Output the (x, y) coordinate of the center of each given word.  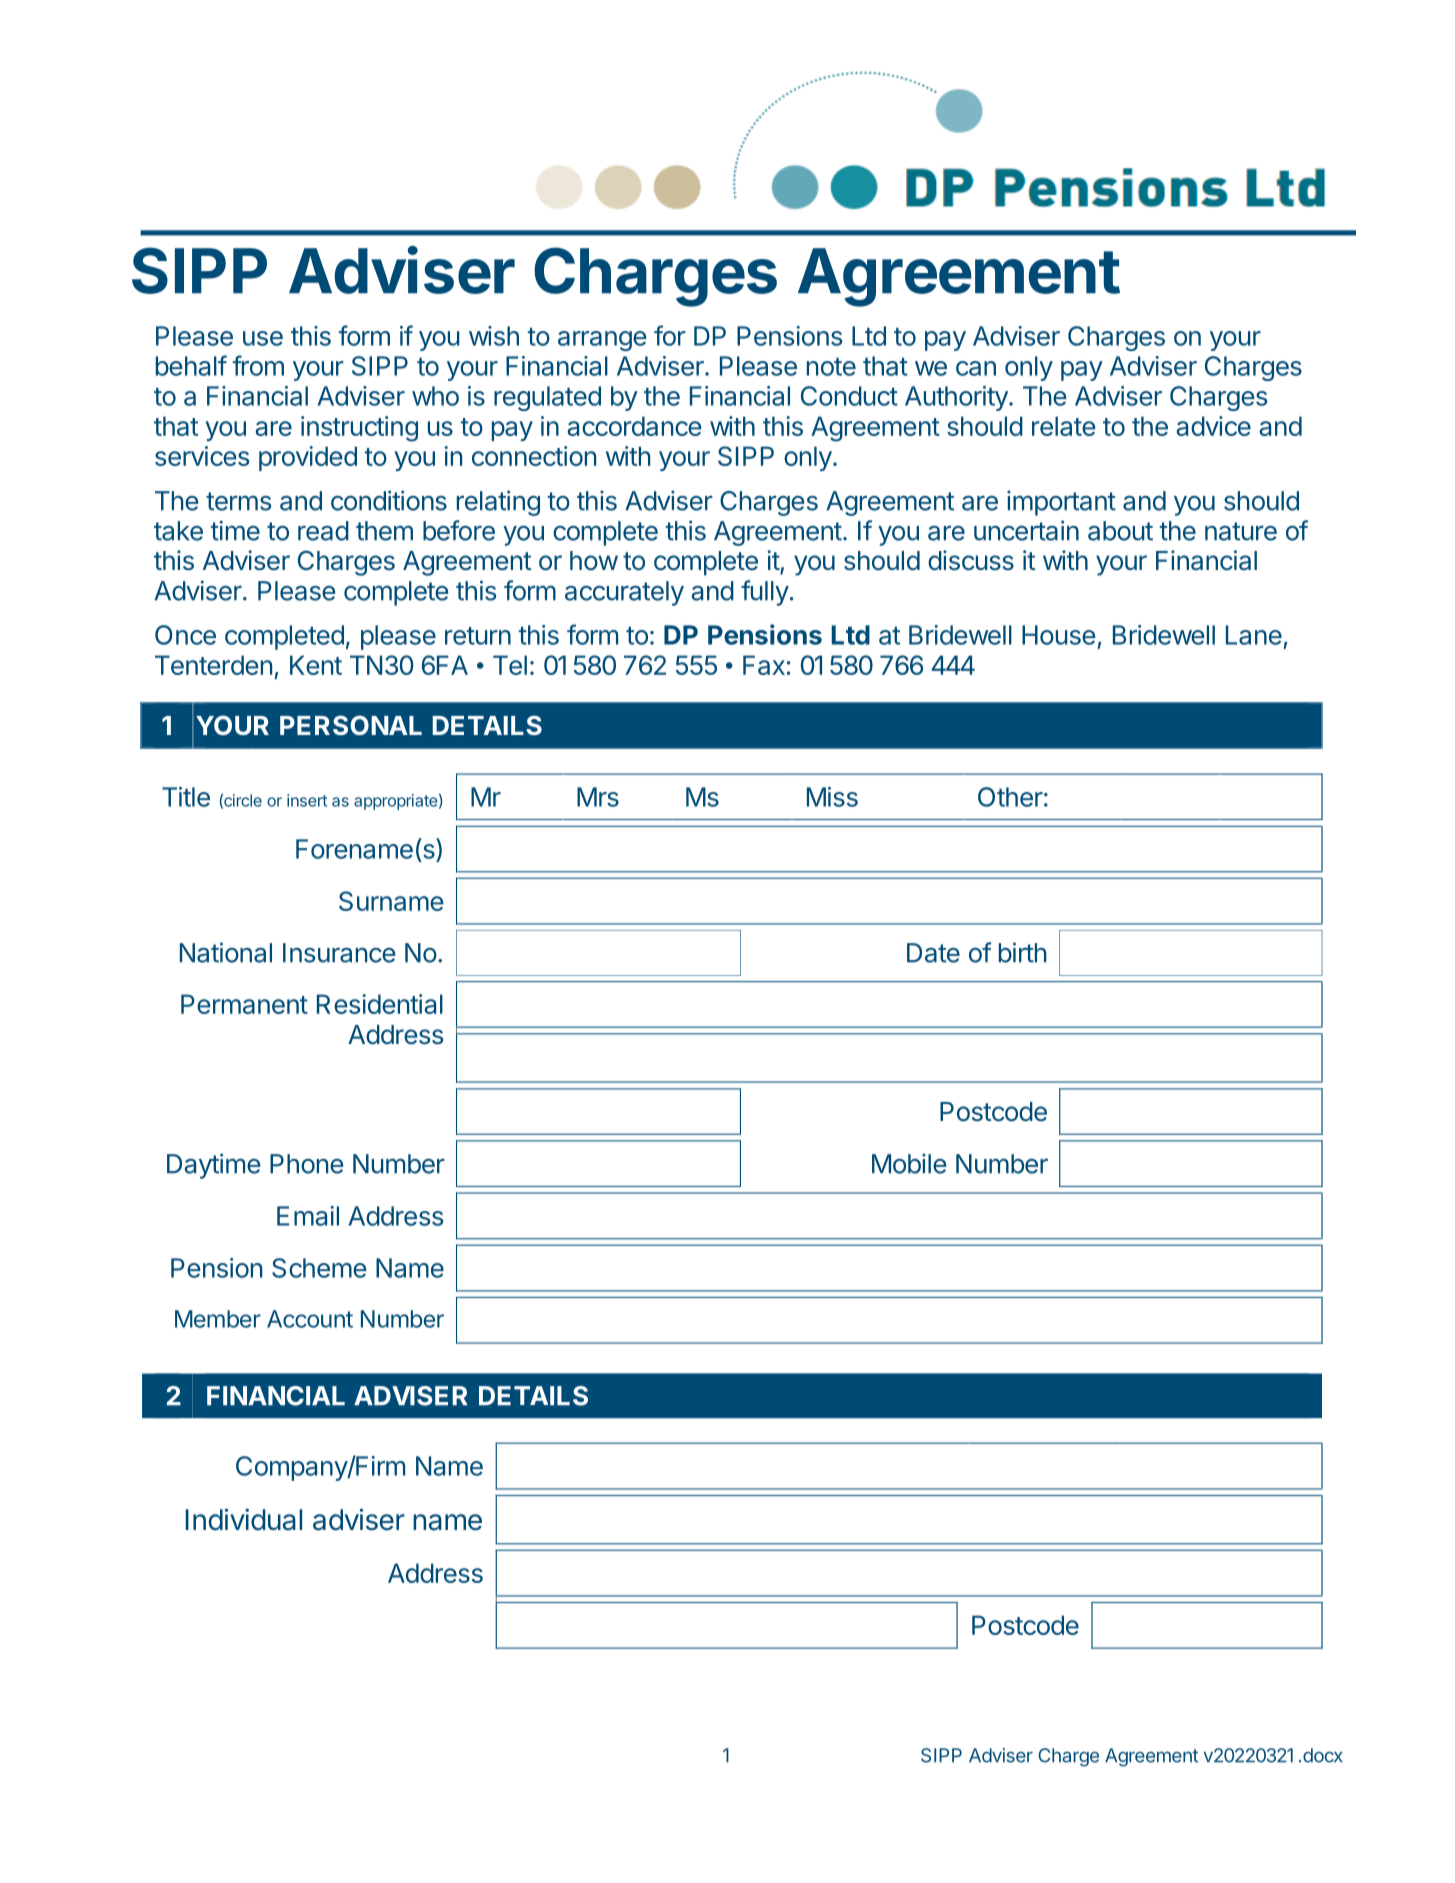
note (831, 367)
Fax (764, 665)
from (258, 365)
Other (1010, 797)
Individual (244, 1519)
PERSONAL (351, 725)
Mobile (909, 1163)
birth (1022, 952)
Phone (306, 1164)
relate (1064, 426)
